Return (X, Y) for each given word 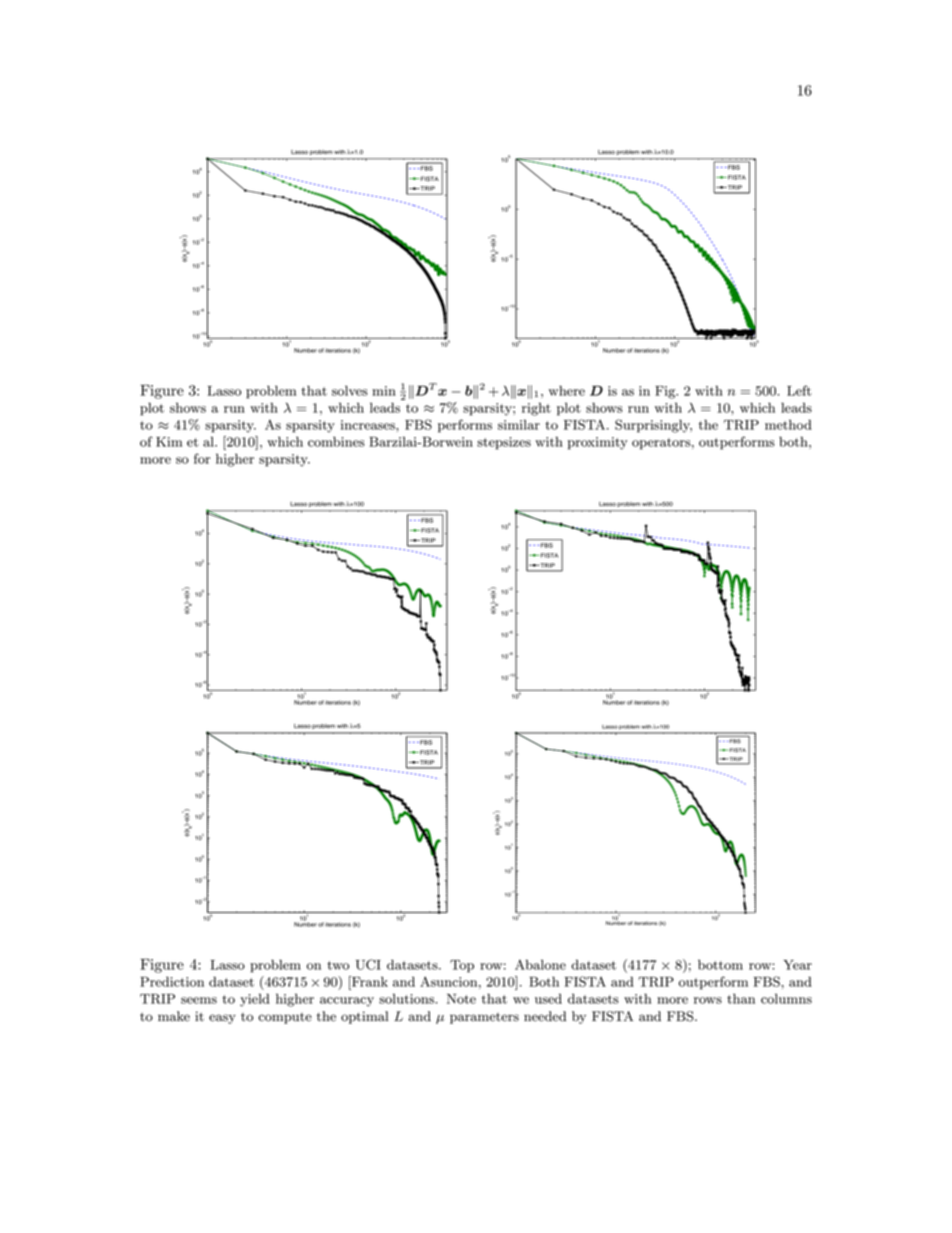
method (788, 424)
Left (799, 390)
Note (461, 999)
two (338, 965)
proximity (597, 443)
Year (797, 965)
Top (462, 966)
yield (255, 1000)
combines (336, 441)
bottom (720, 965)
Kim (169, 442)
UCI (368, 964)
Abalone (540, 964)
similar (519, 424)
